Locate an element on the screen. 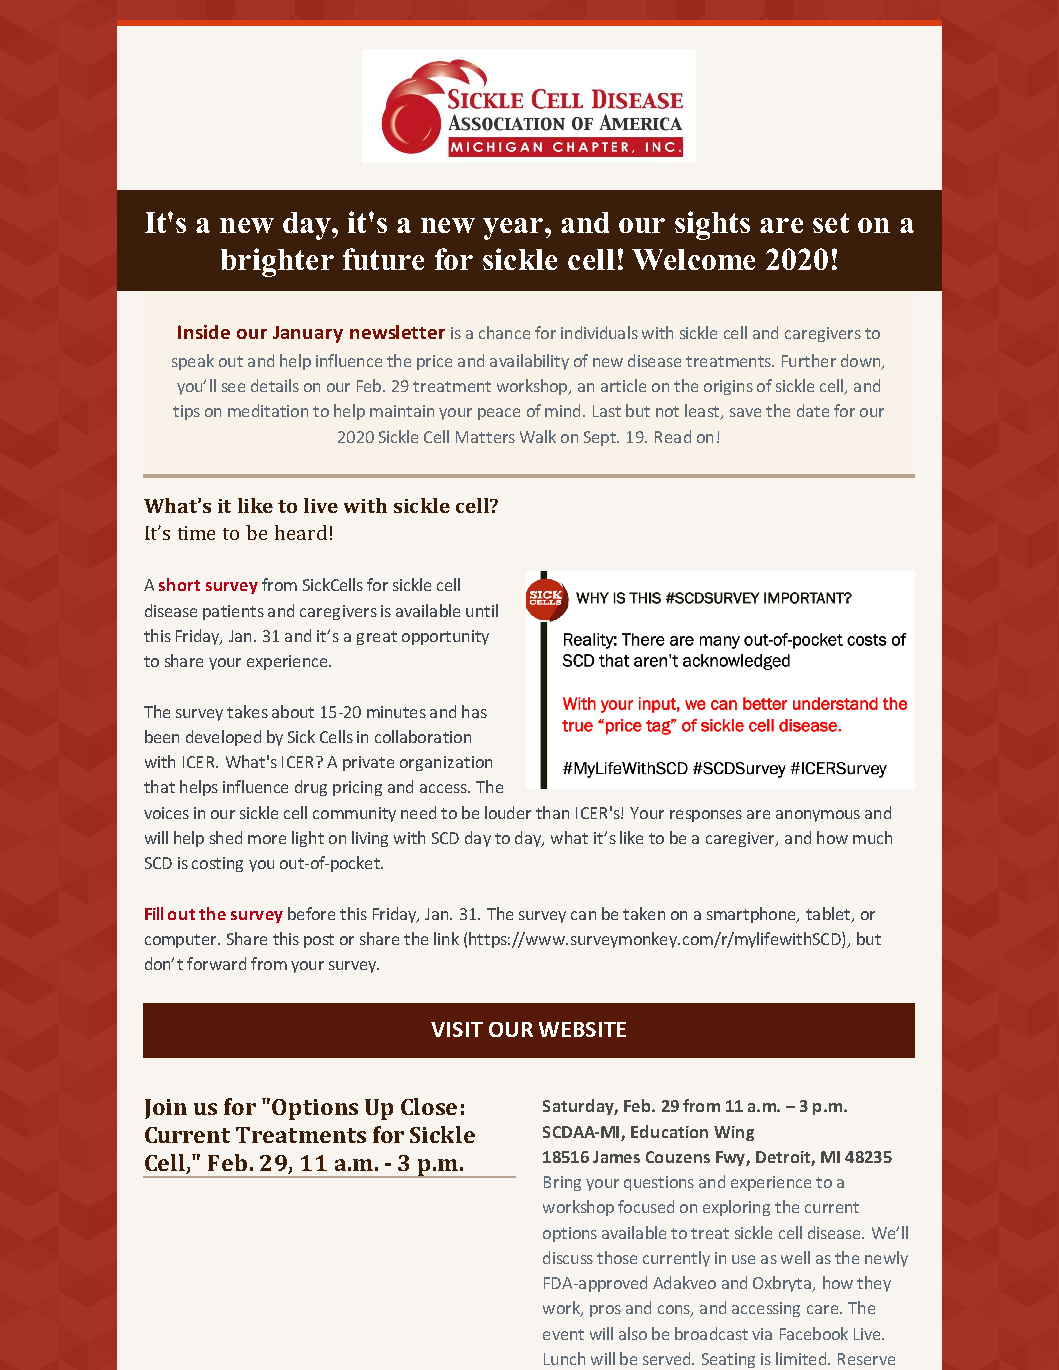 The width and height of the screenshot is (1059, 1370). date is located at coordinates (813, 410).
